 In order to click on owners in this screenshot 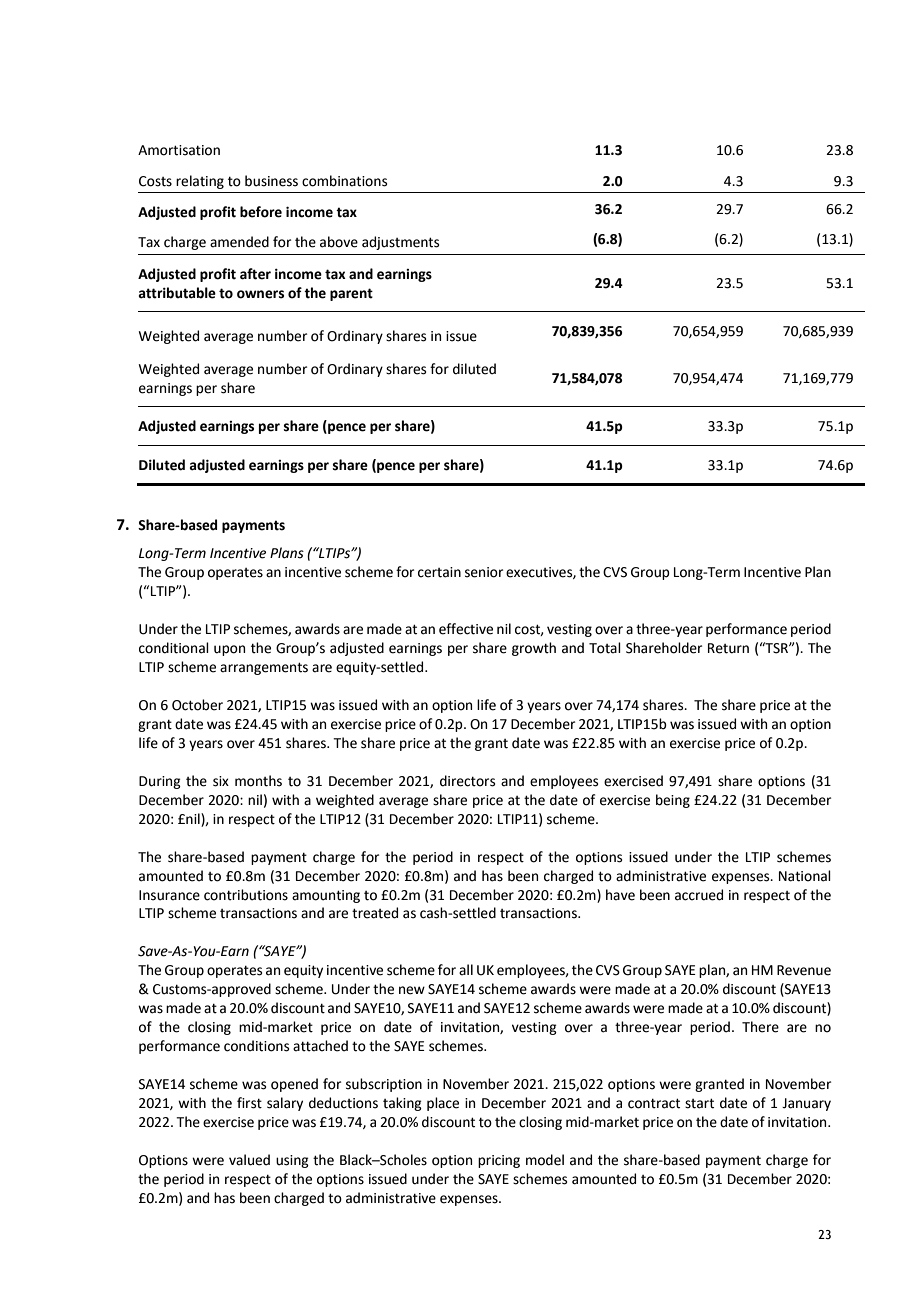, I will do `click(260, 294)`.
